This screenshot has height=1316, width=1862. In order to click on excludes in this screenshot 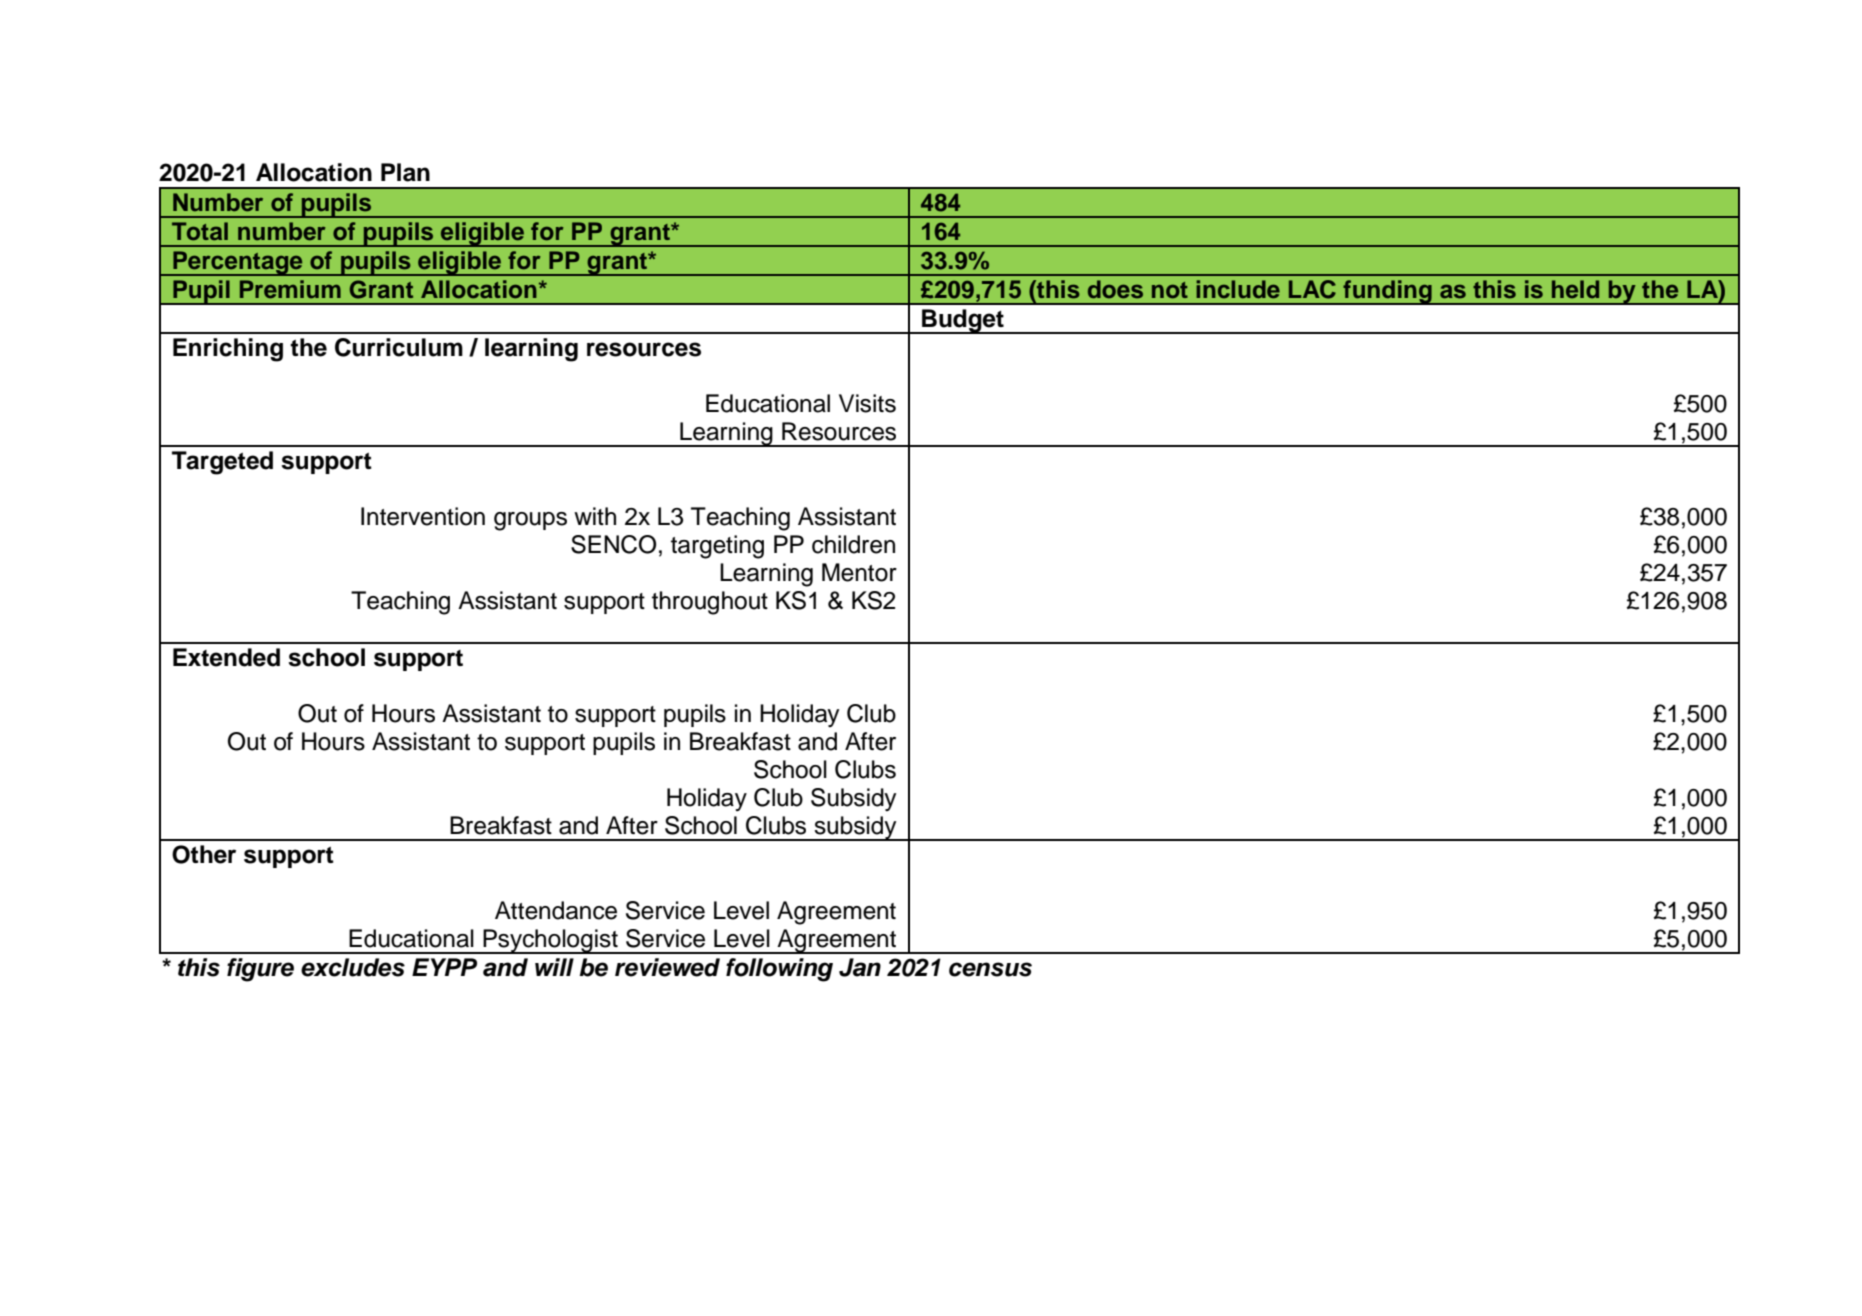, I will do `click(353, 967)`.
